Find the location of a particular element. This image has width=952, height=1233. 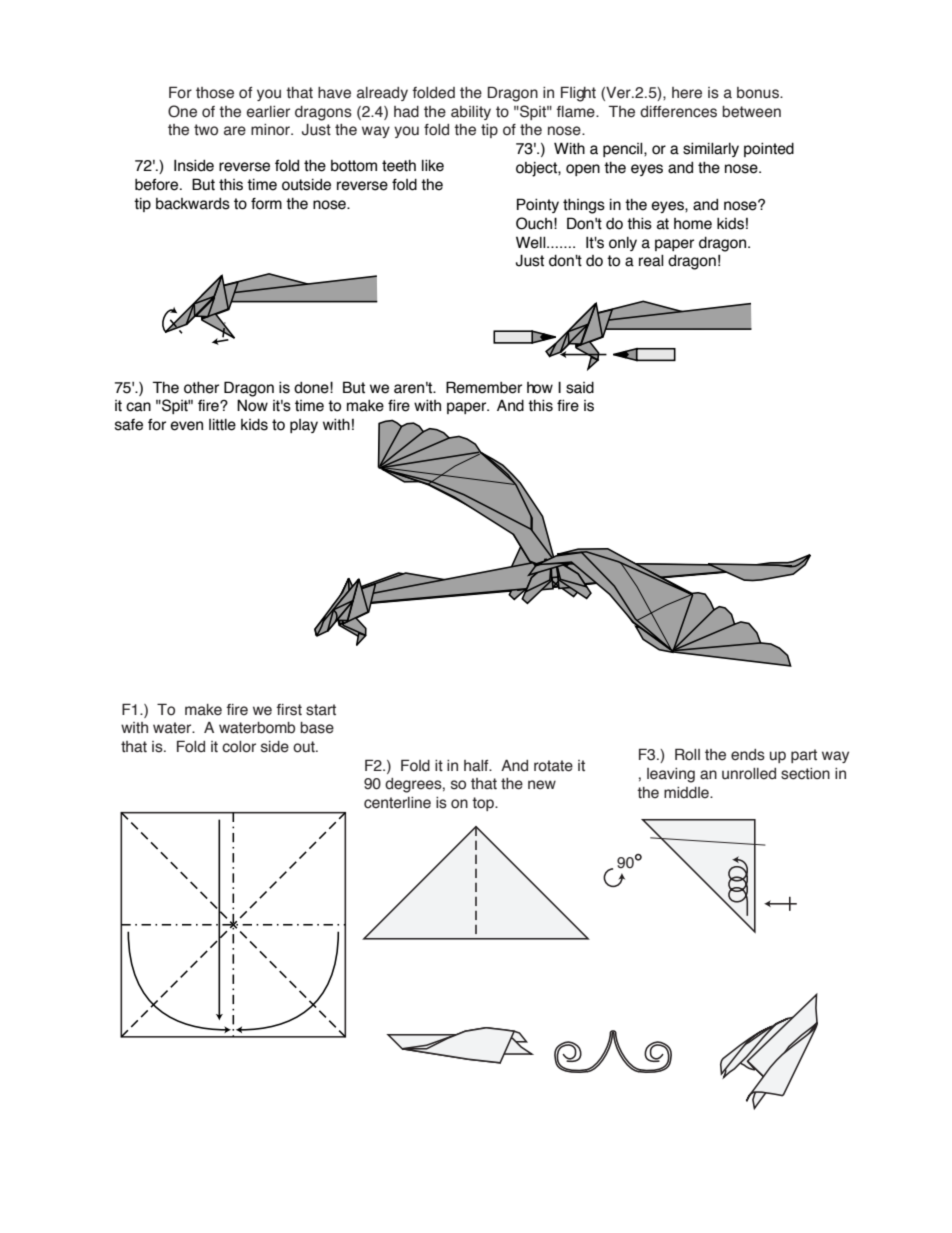

between is located at coordinates (751, 112).
